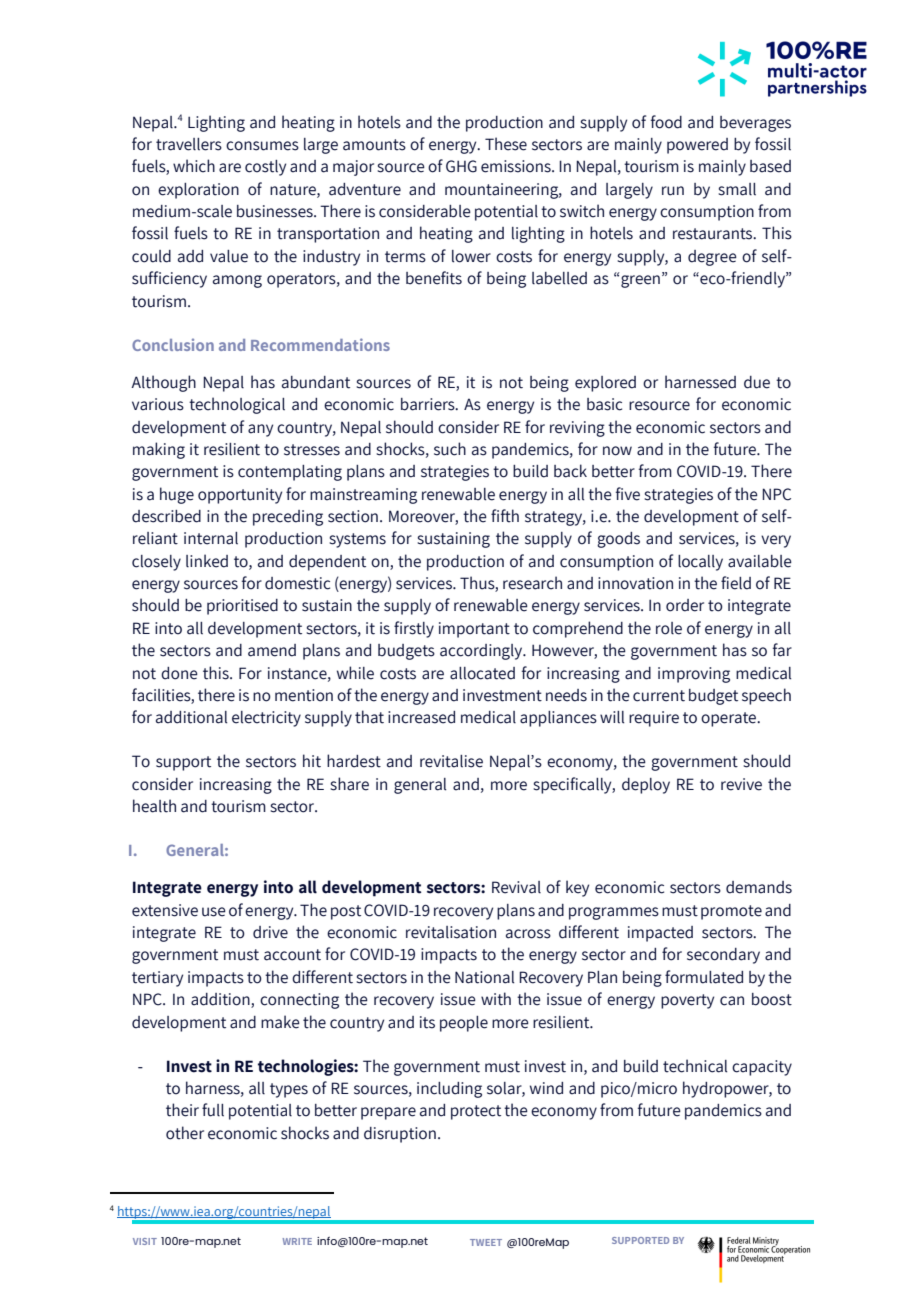  Describe the element at coordinates (482, 673) in the document. I see `allocated` at that location.
